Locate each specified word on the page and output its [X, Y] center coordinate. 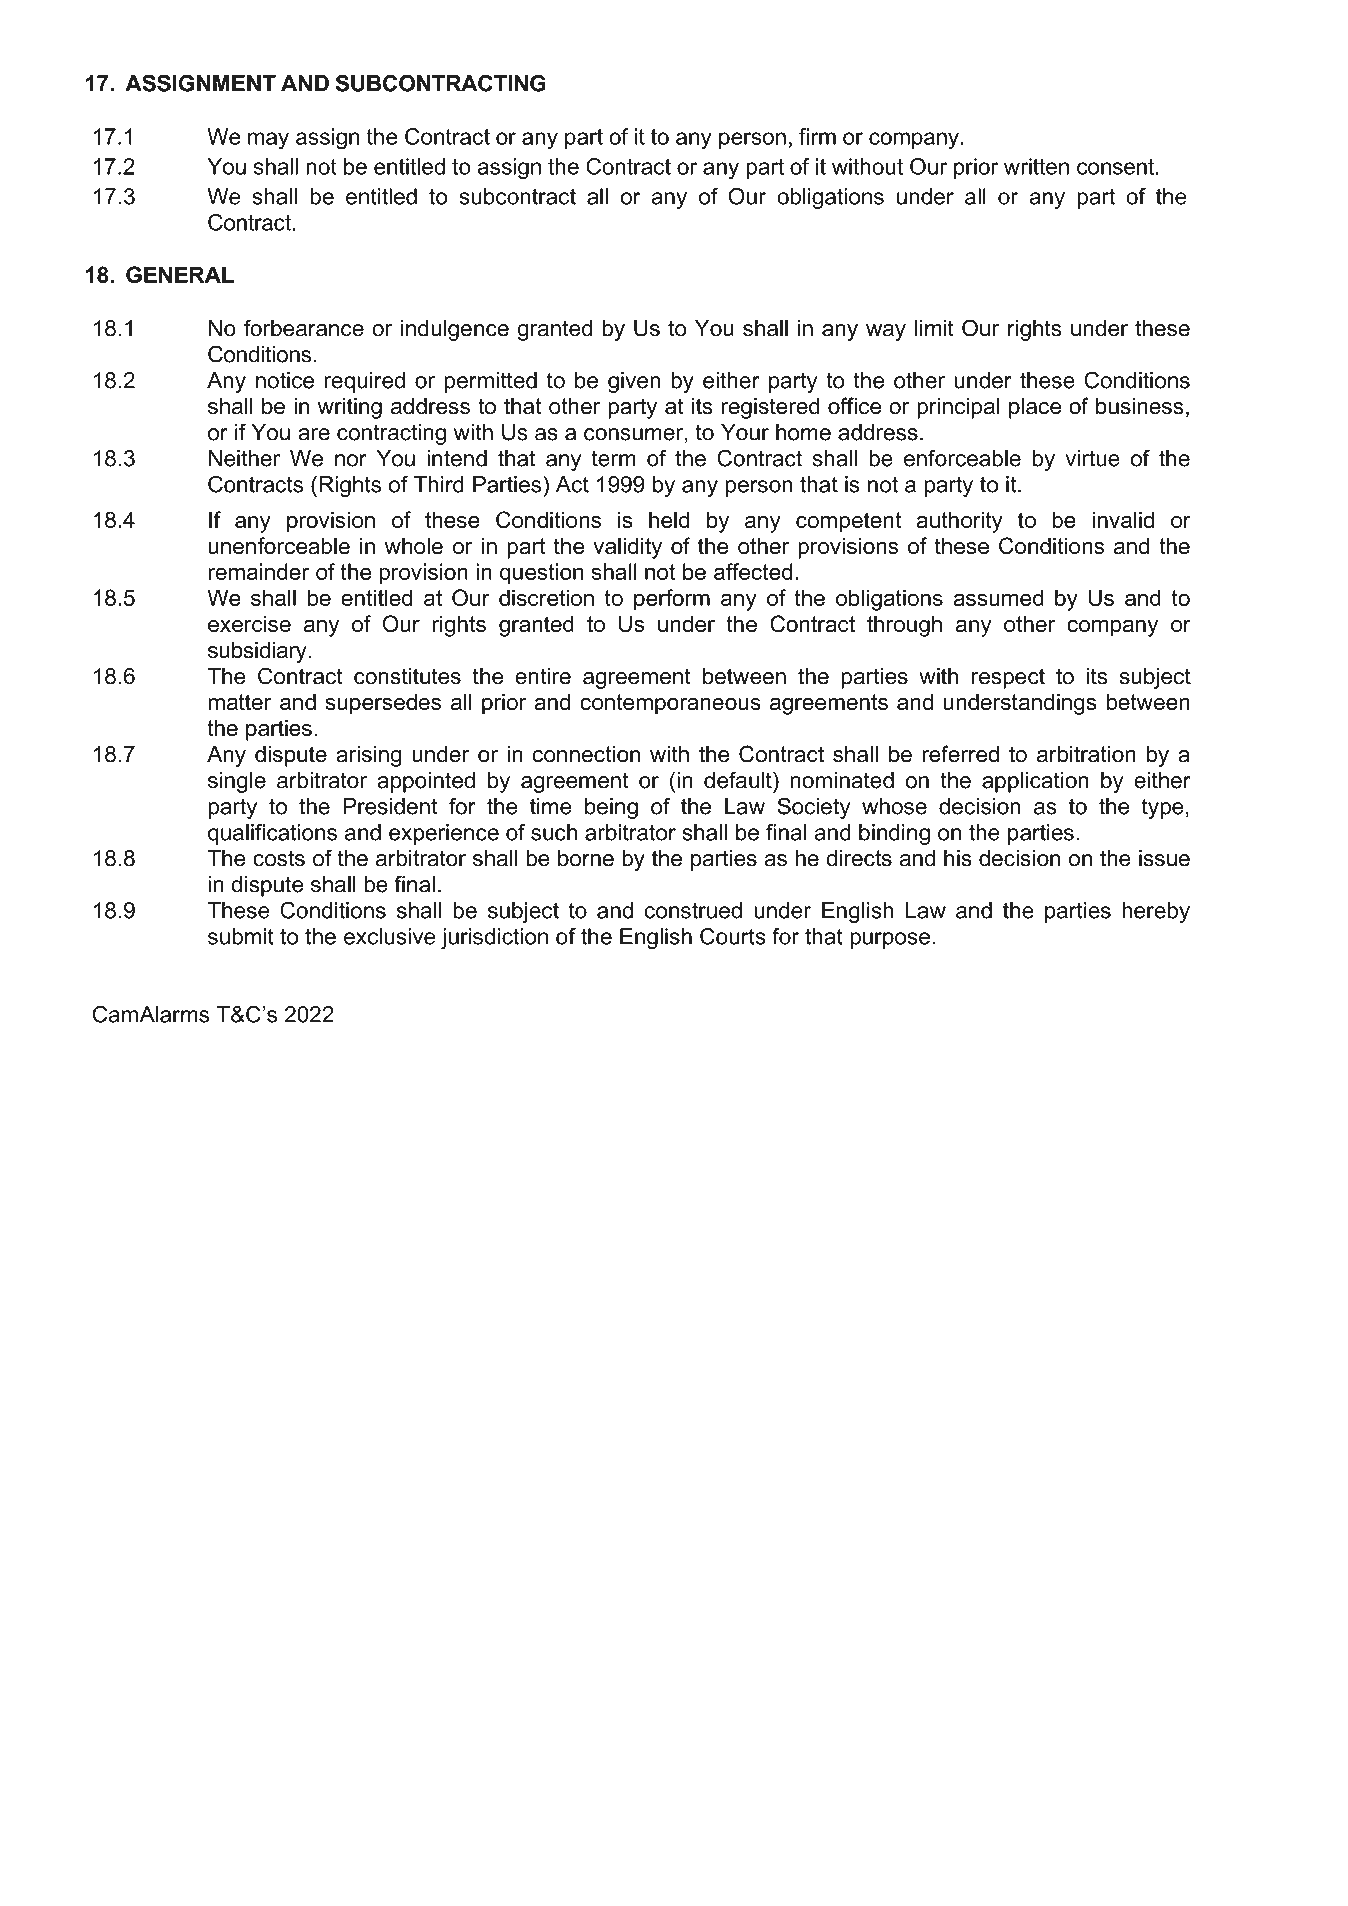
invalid [1123, 520]
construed [693, 910]
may [268, 141]
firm [817, 136]
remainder [258, 571]
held [669, 520]
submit [241, 936]
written [1036, 166]
